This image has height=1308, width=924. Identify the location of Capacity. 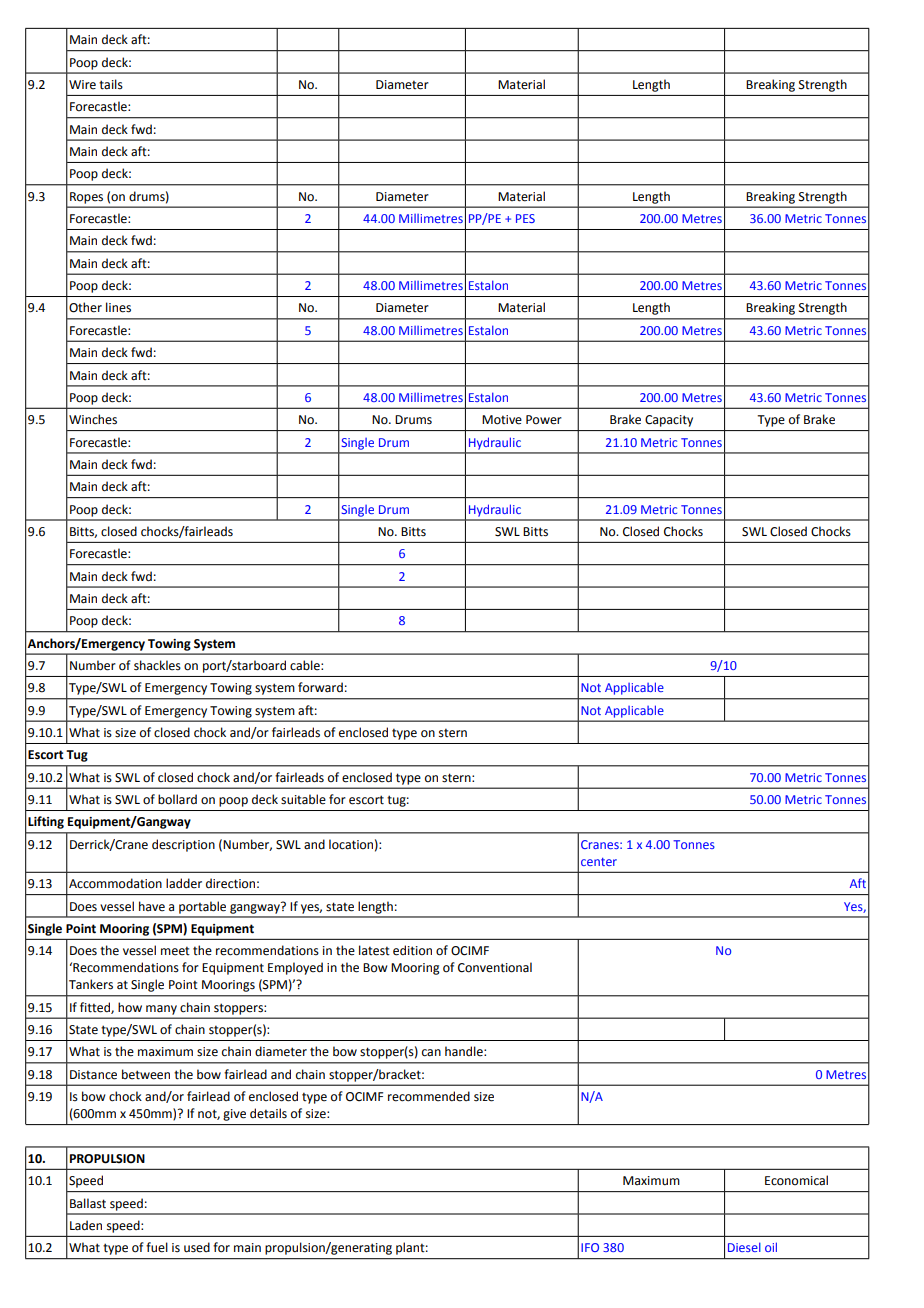
(669, 421).
